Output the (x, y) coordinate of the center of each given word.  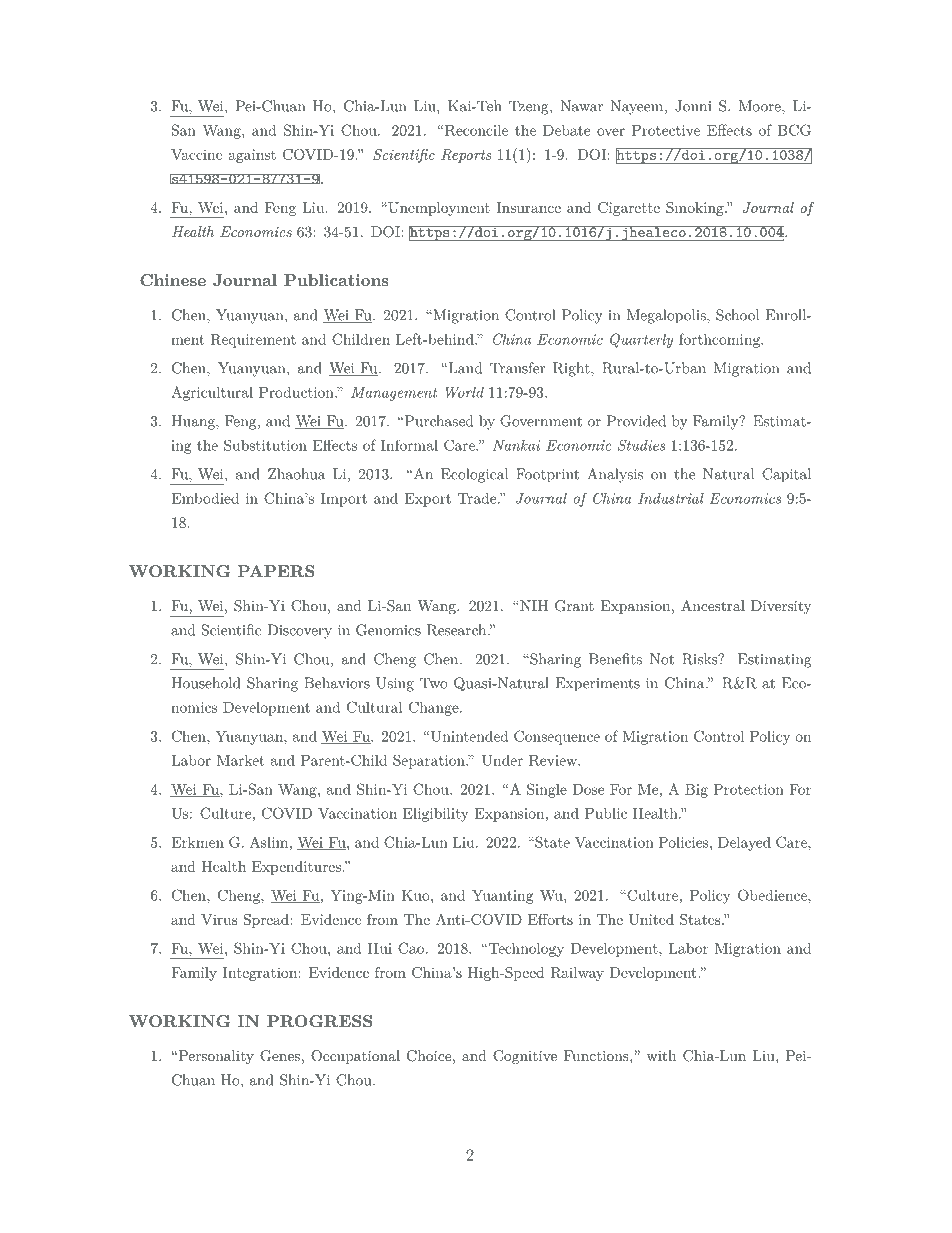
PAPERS (276, 571)
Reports (466, 156)
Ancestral (713, 605)
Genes (280, 1056)
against (252, 156)
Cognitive (525, 1057)
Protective (666, 130)
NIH (533, 605)
